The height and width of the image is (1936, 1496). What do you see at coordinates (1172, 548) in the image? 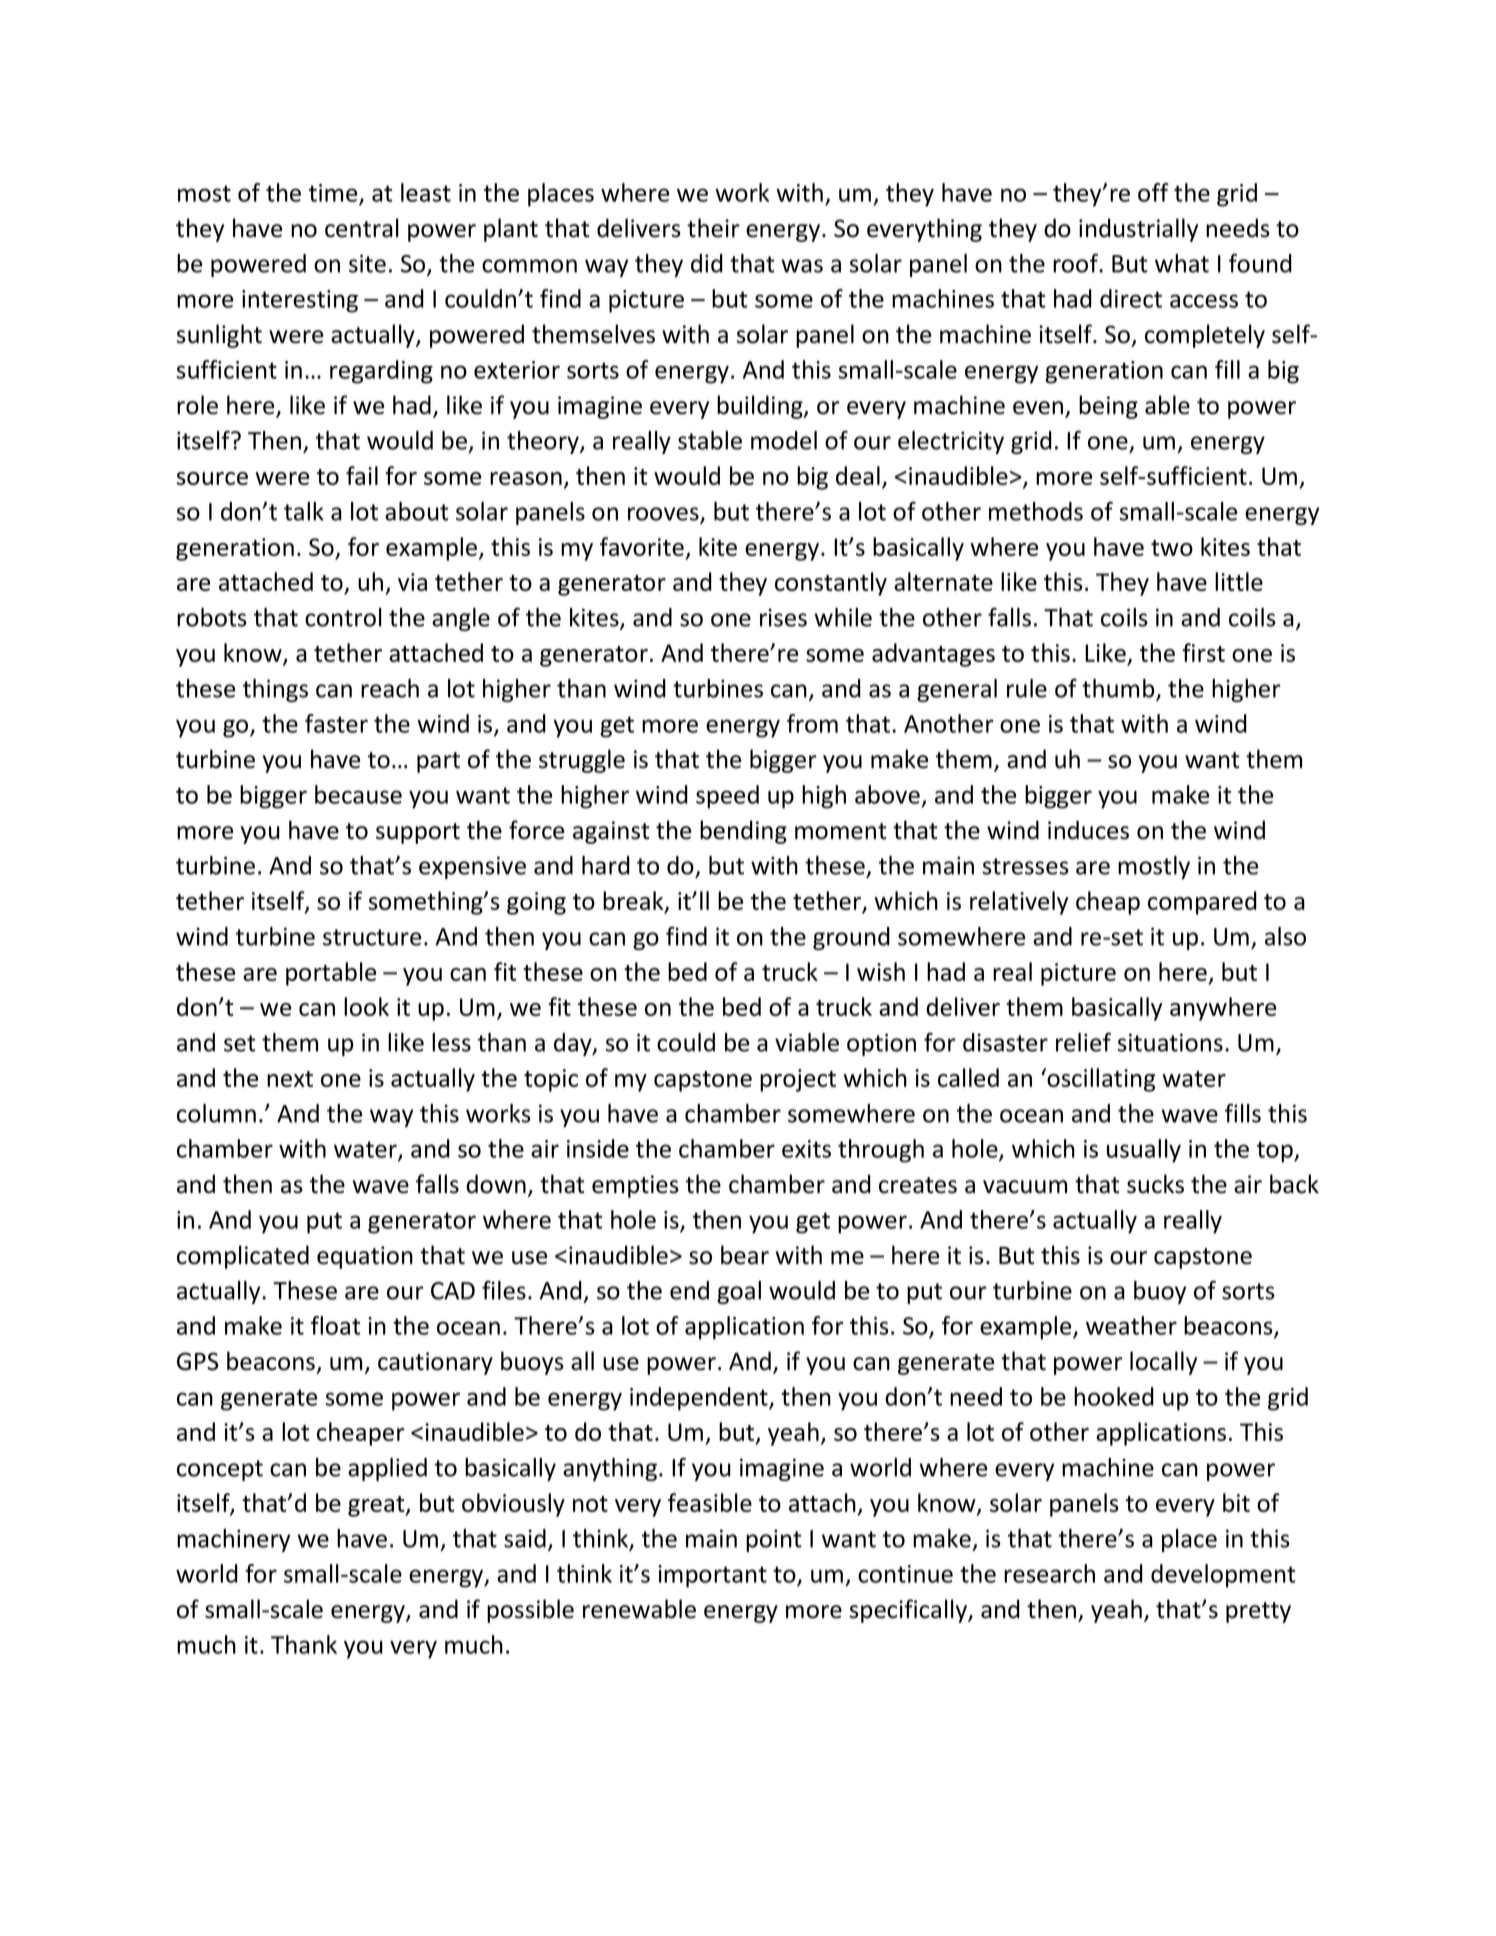
I see `two` at bounding box center [1172, 548].
